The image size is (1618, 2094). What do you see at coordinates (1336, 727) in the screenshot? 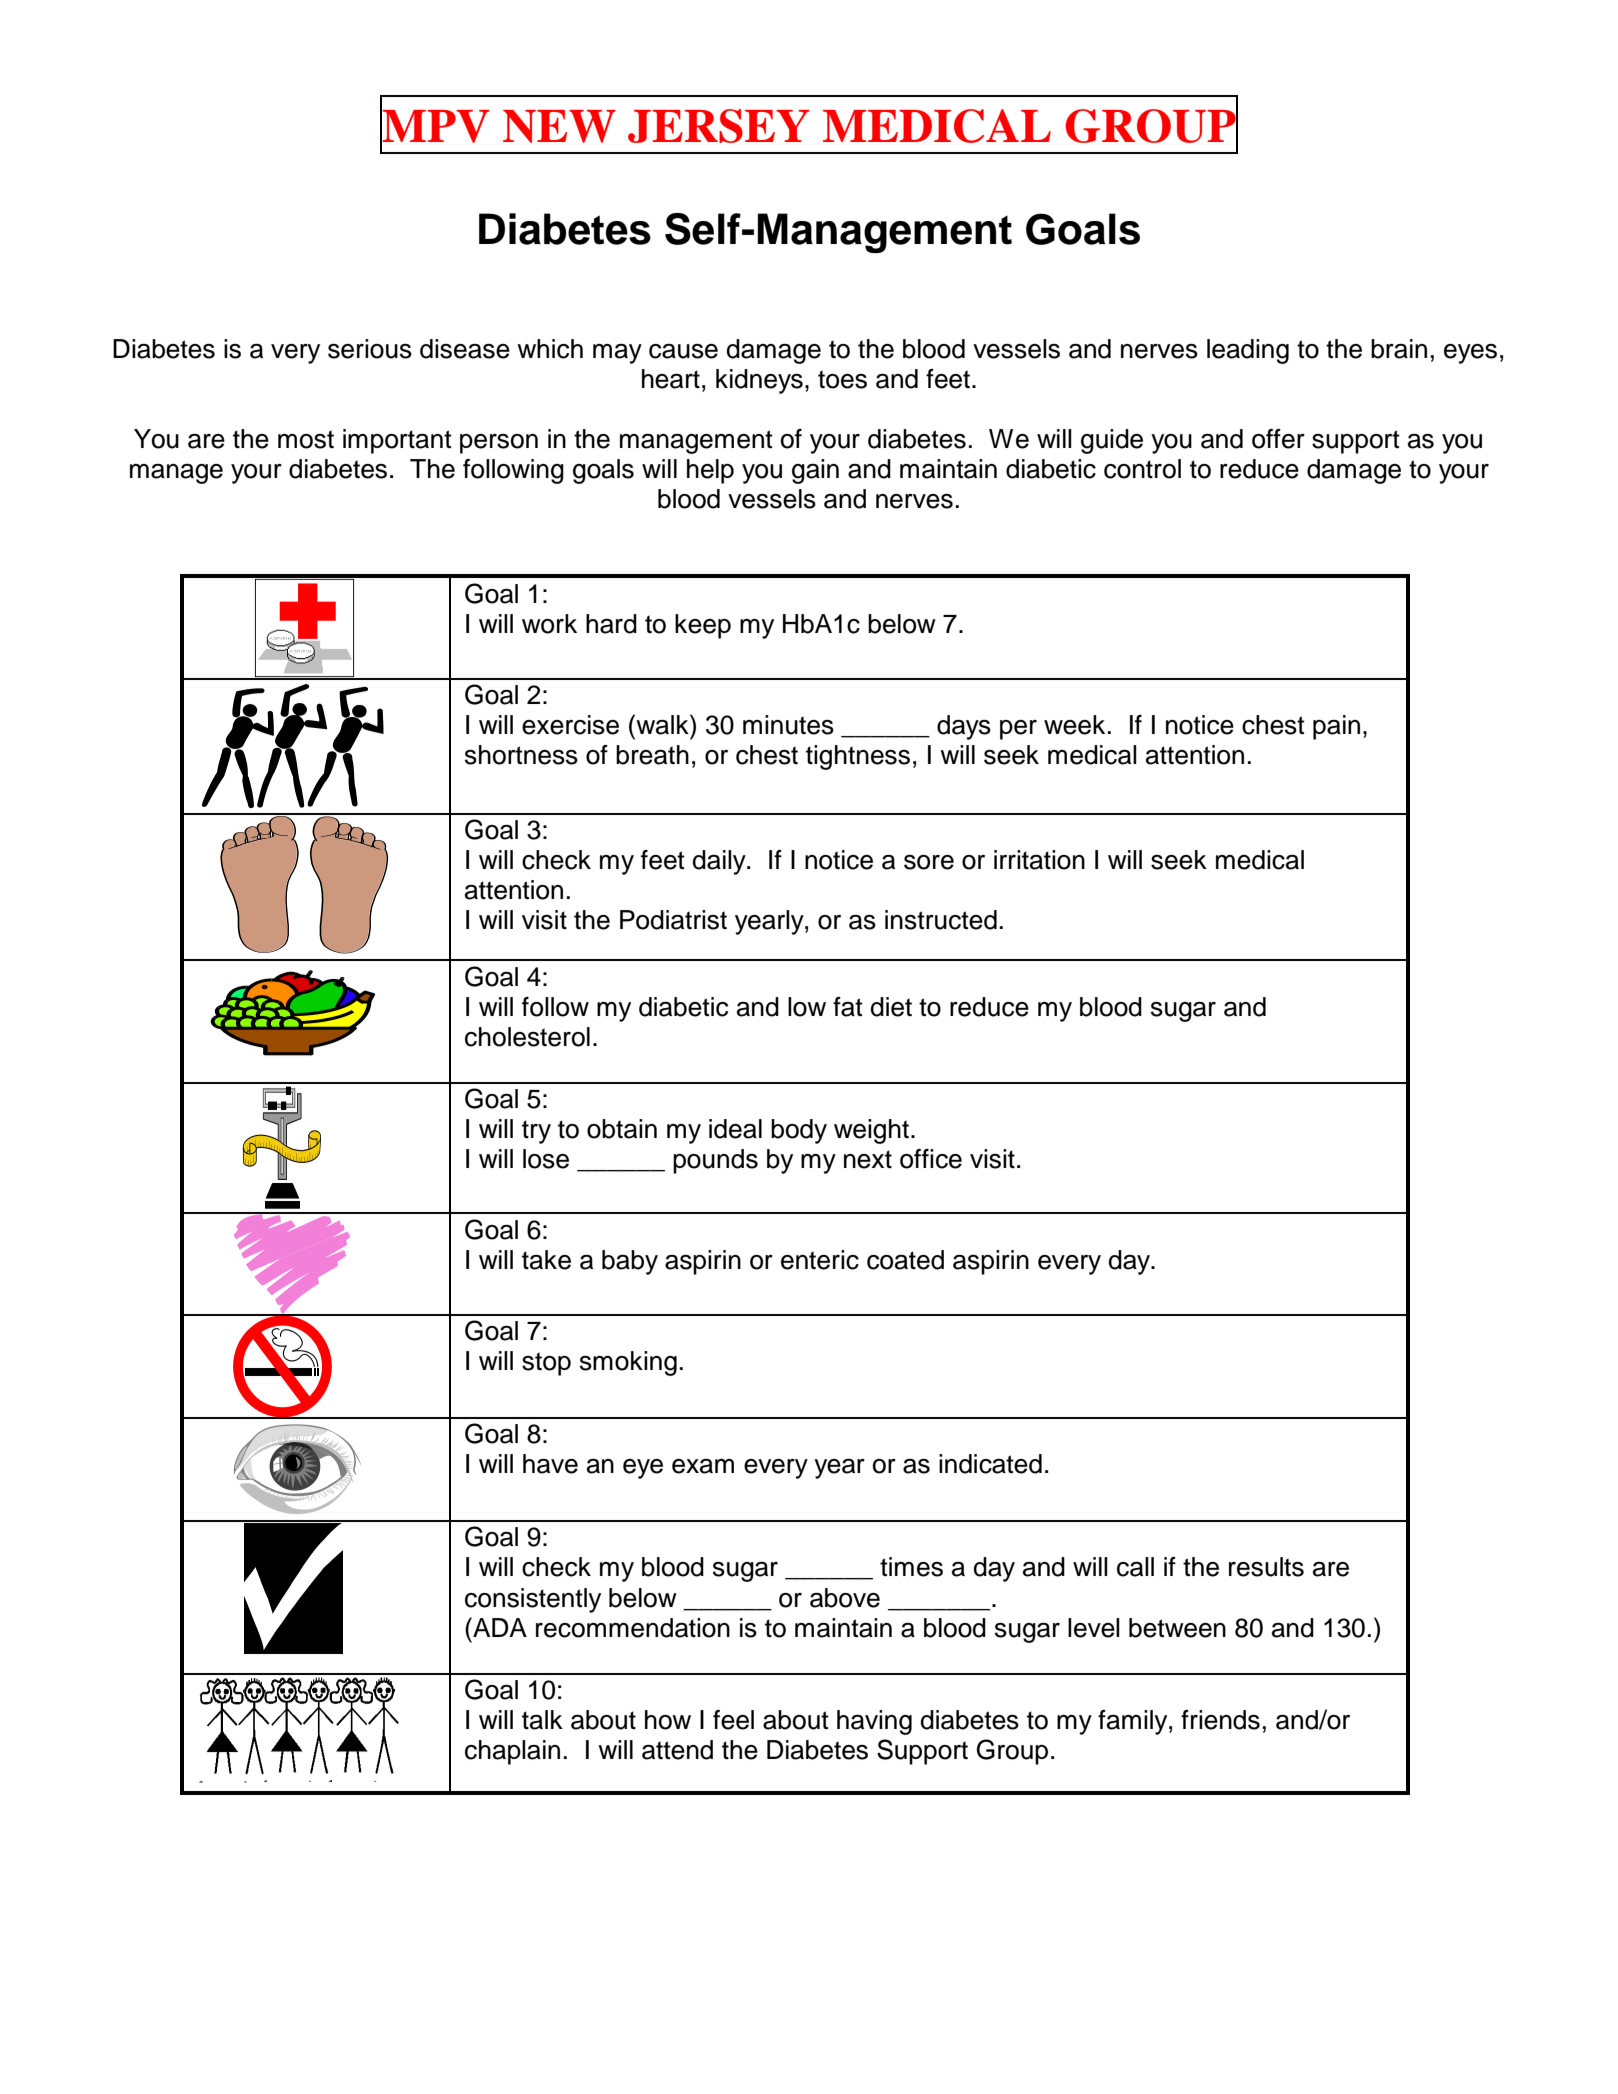
I see `pain` at bounding box center [1336, 727].
